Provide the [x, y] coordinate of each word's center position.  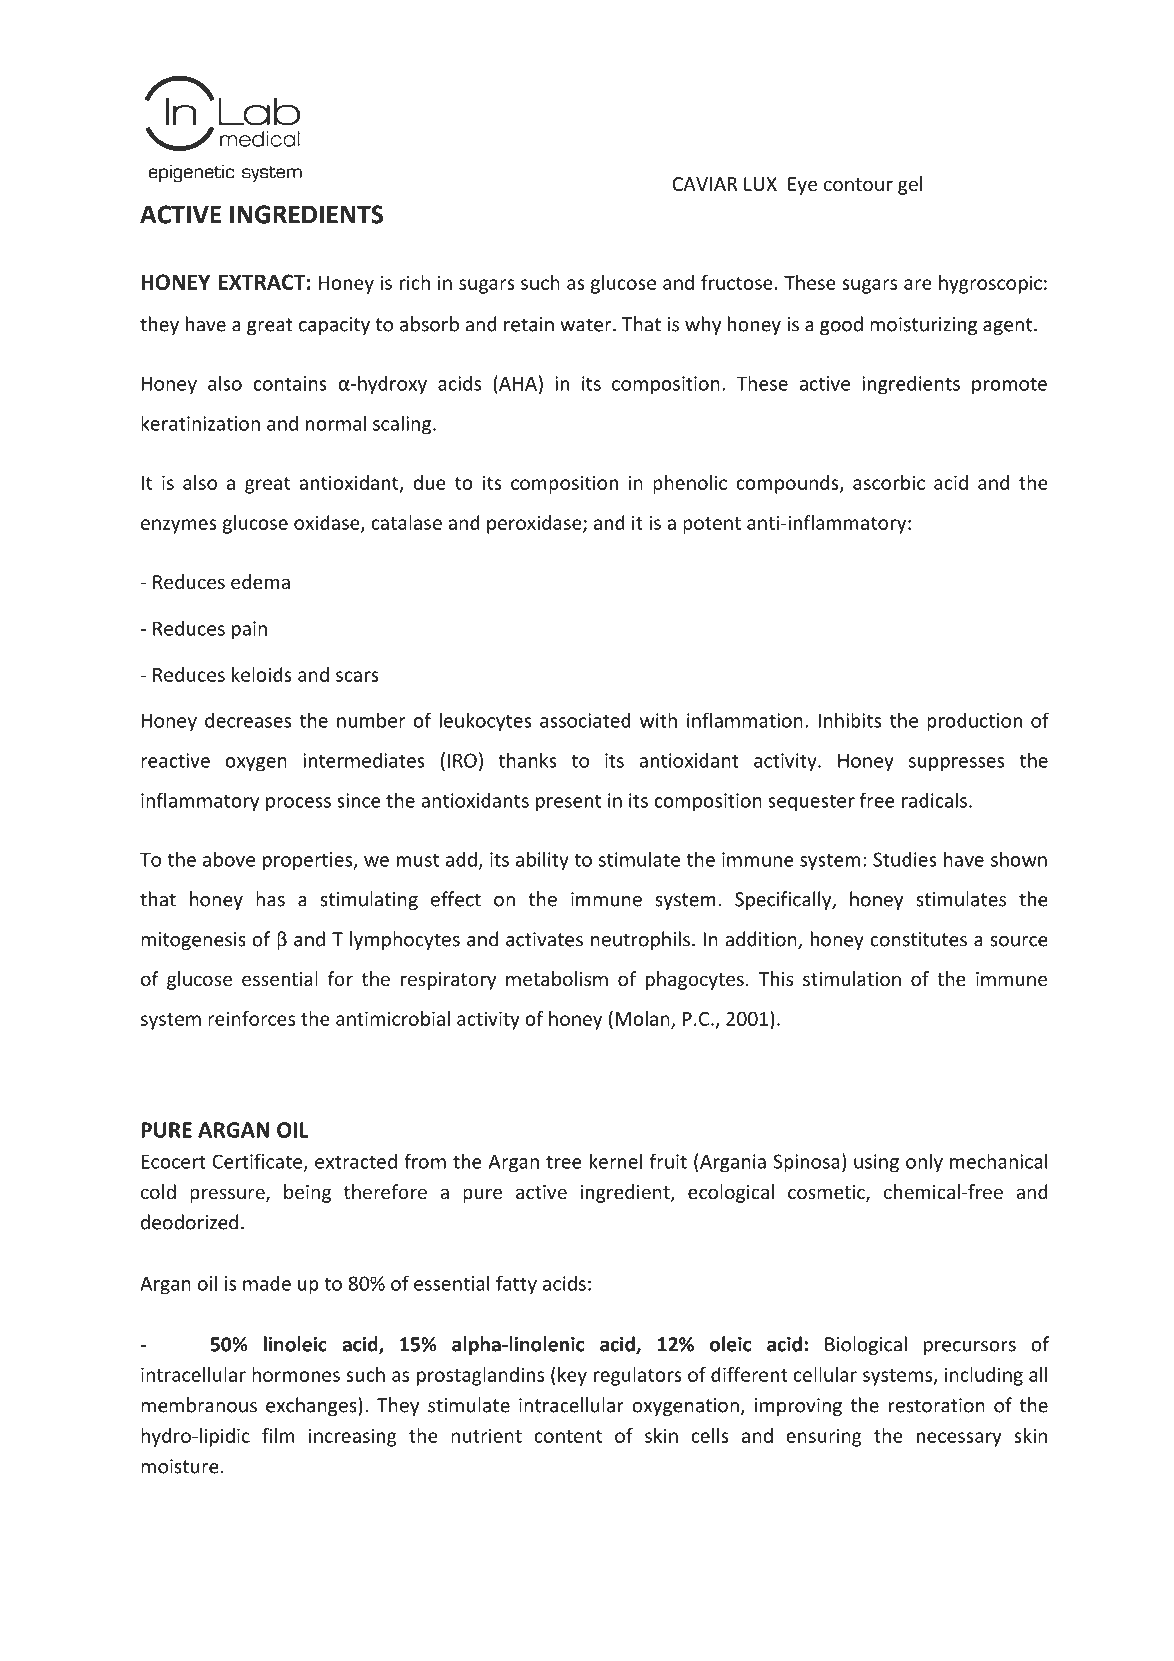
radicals [934, 800]
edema [260, 581]
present [568, 802]
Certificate [259, 1162]
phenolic [690, 484]
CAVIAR [705, 184]
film [278, 1435]
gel [910, 185]
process [298, 804]
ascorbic [889, 482]
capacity [334, 326]
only [924, 1163]
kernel [616, 1161]
